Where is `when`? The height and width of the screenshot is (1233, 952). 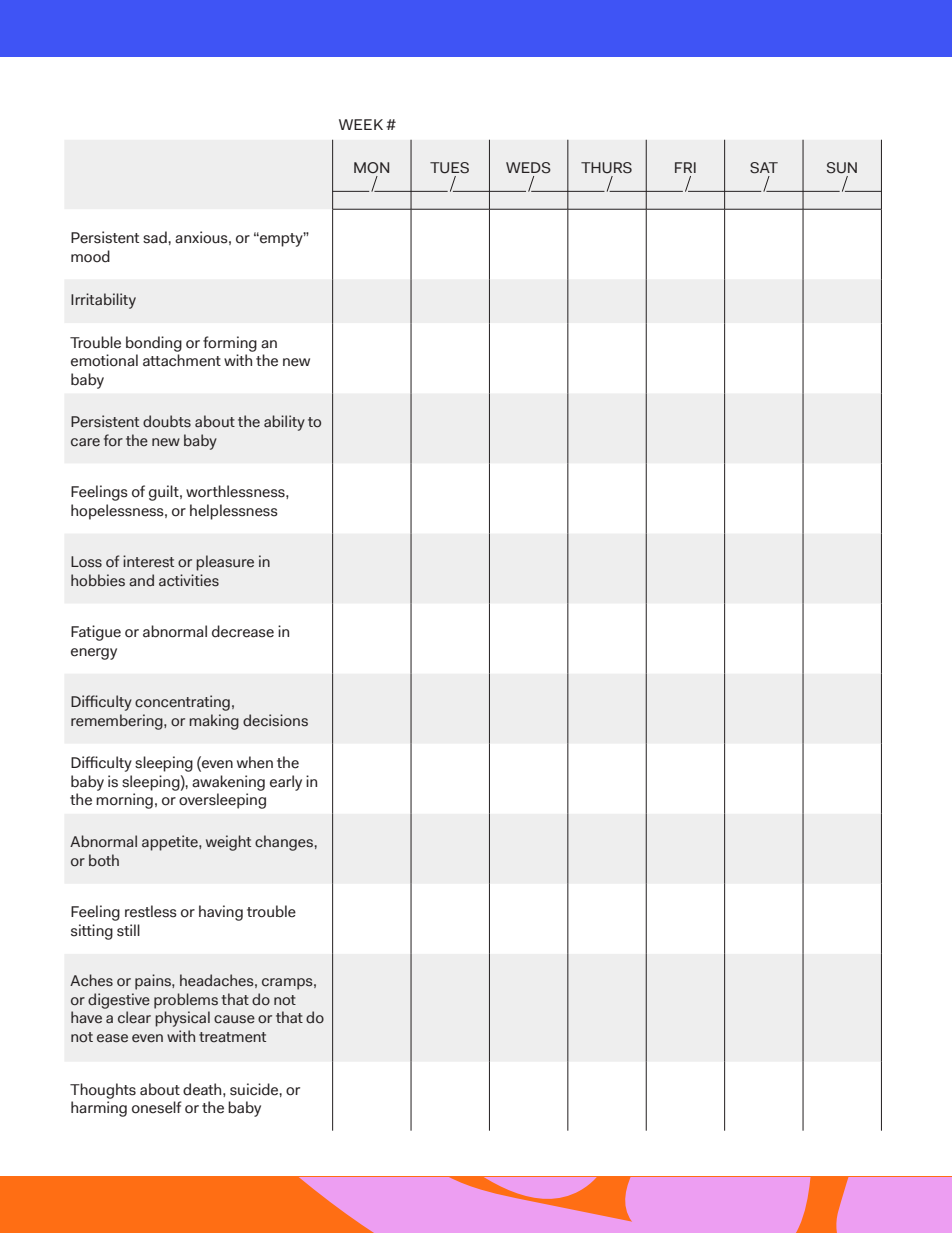 when is located at coordinates (255, 762).
